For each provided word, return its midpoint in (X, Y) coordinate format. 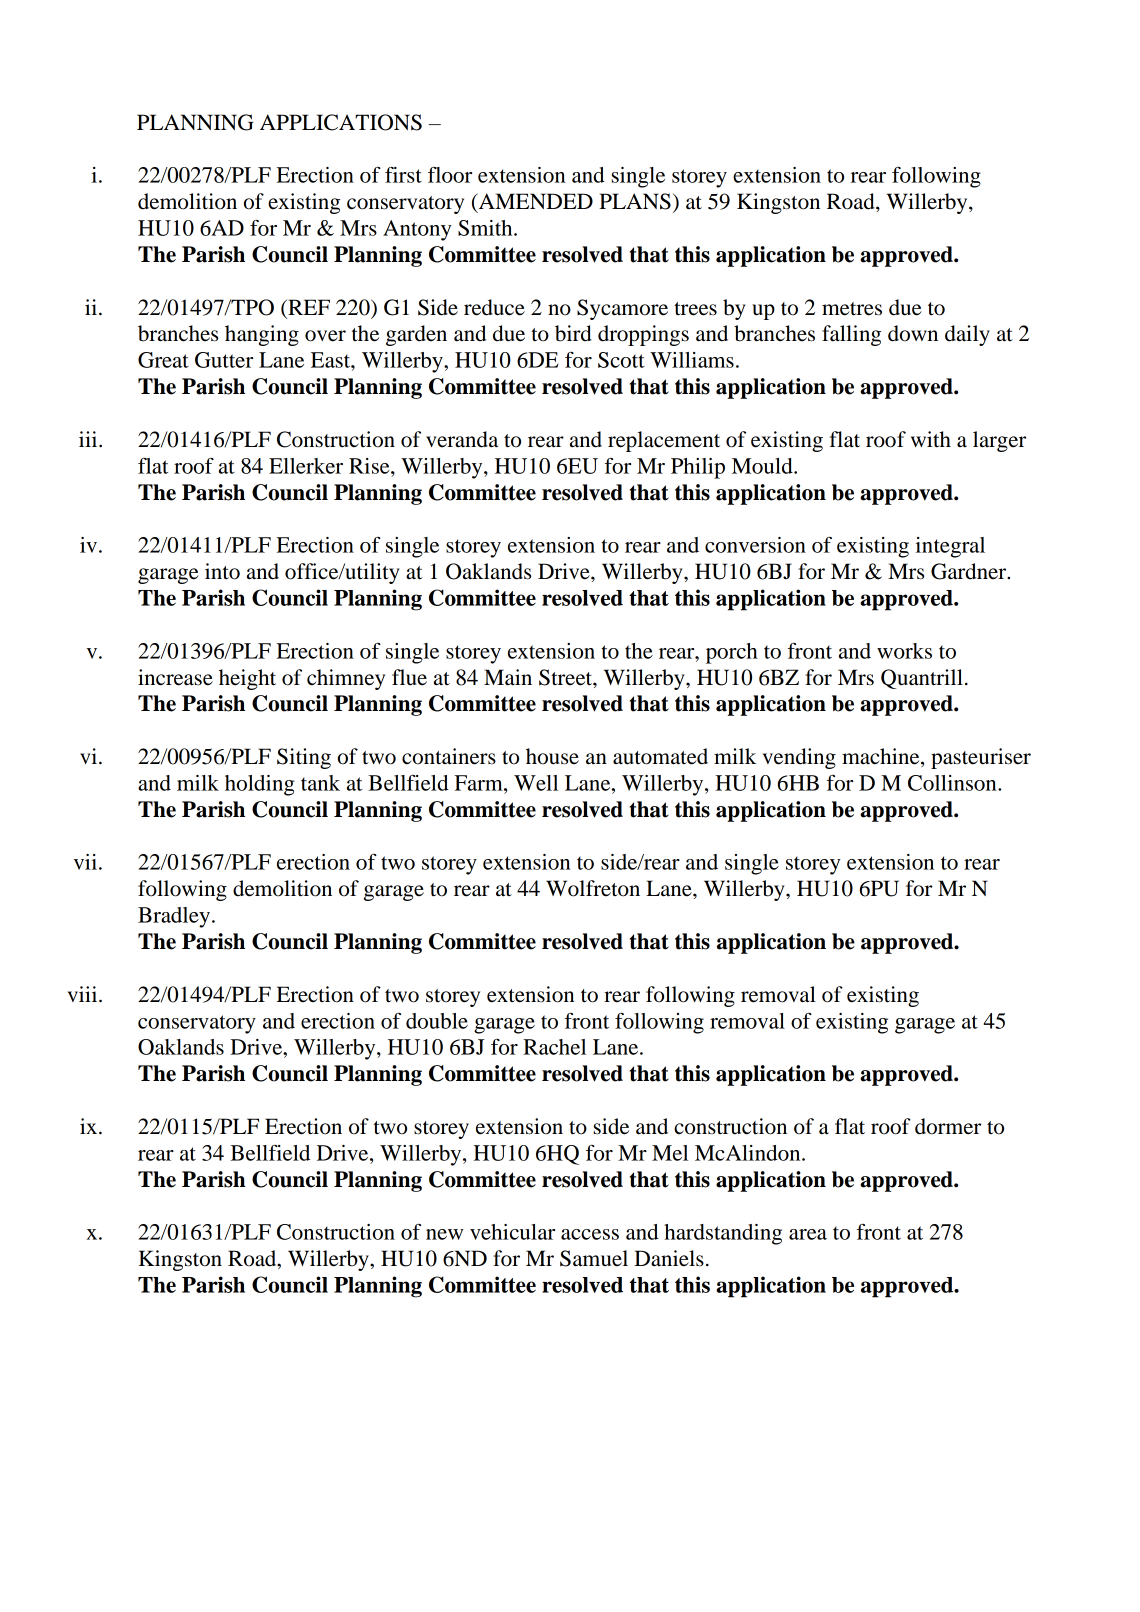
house (552, 756)
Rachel (554, 1047)
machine (882, 757)
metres (852, 309)
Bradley (174, 917)
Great (163, 360)
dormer (948, 1126)
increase (175, 677)
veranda (462, 439)
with (931, 439)
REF (308, 307)
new (444, 1234)
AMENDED (534, 202)
